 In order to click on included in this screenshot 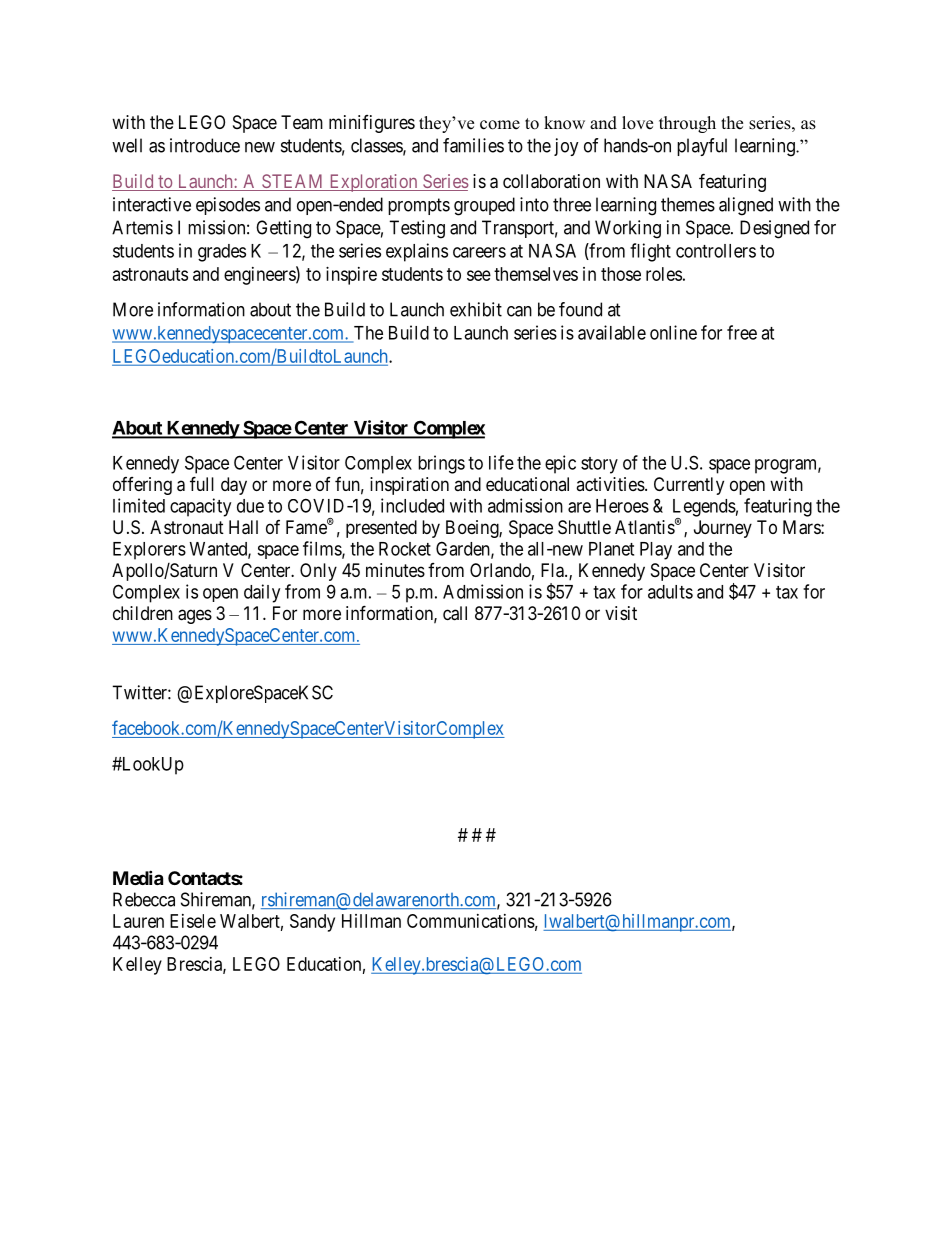, I will do `click(412, 505)`.
